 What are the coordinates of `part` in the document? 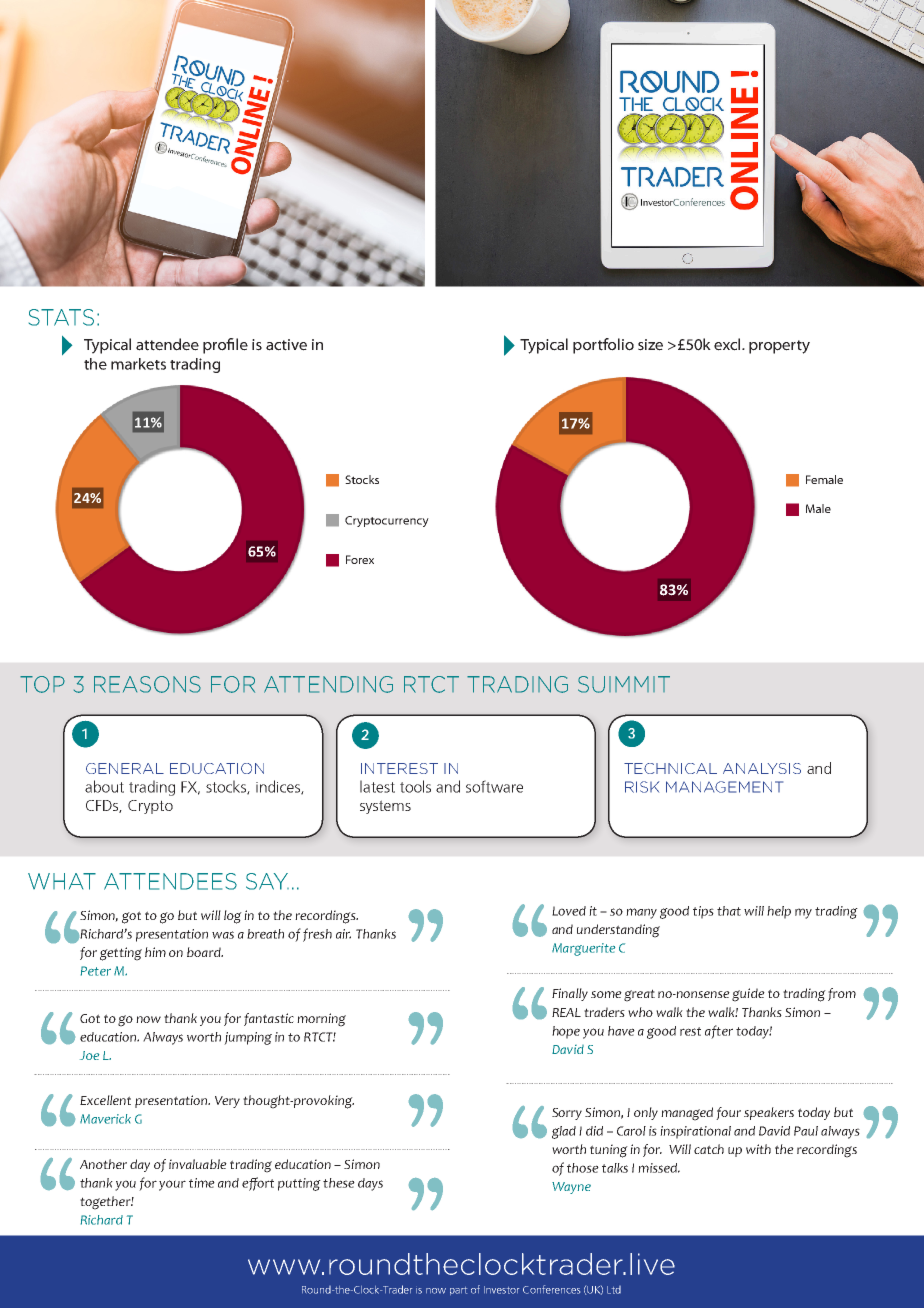 It's located at (458, 1291).
